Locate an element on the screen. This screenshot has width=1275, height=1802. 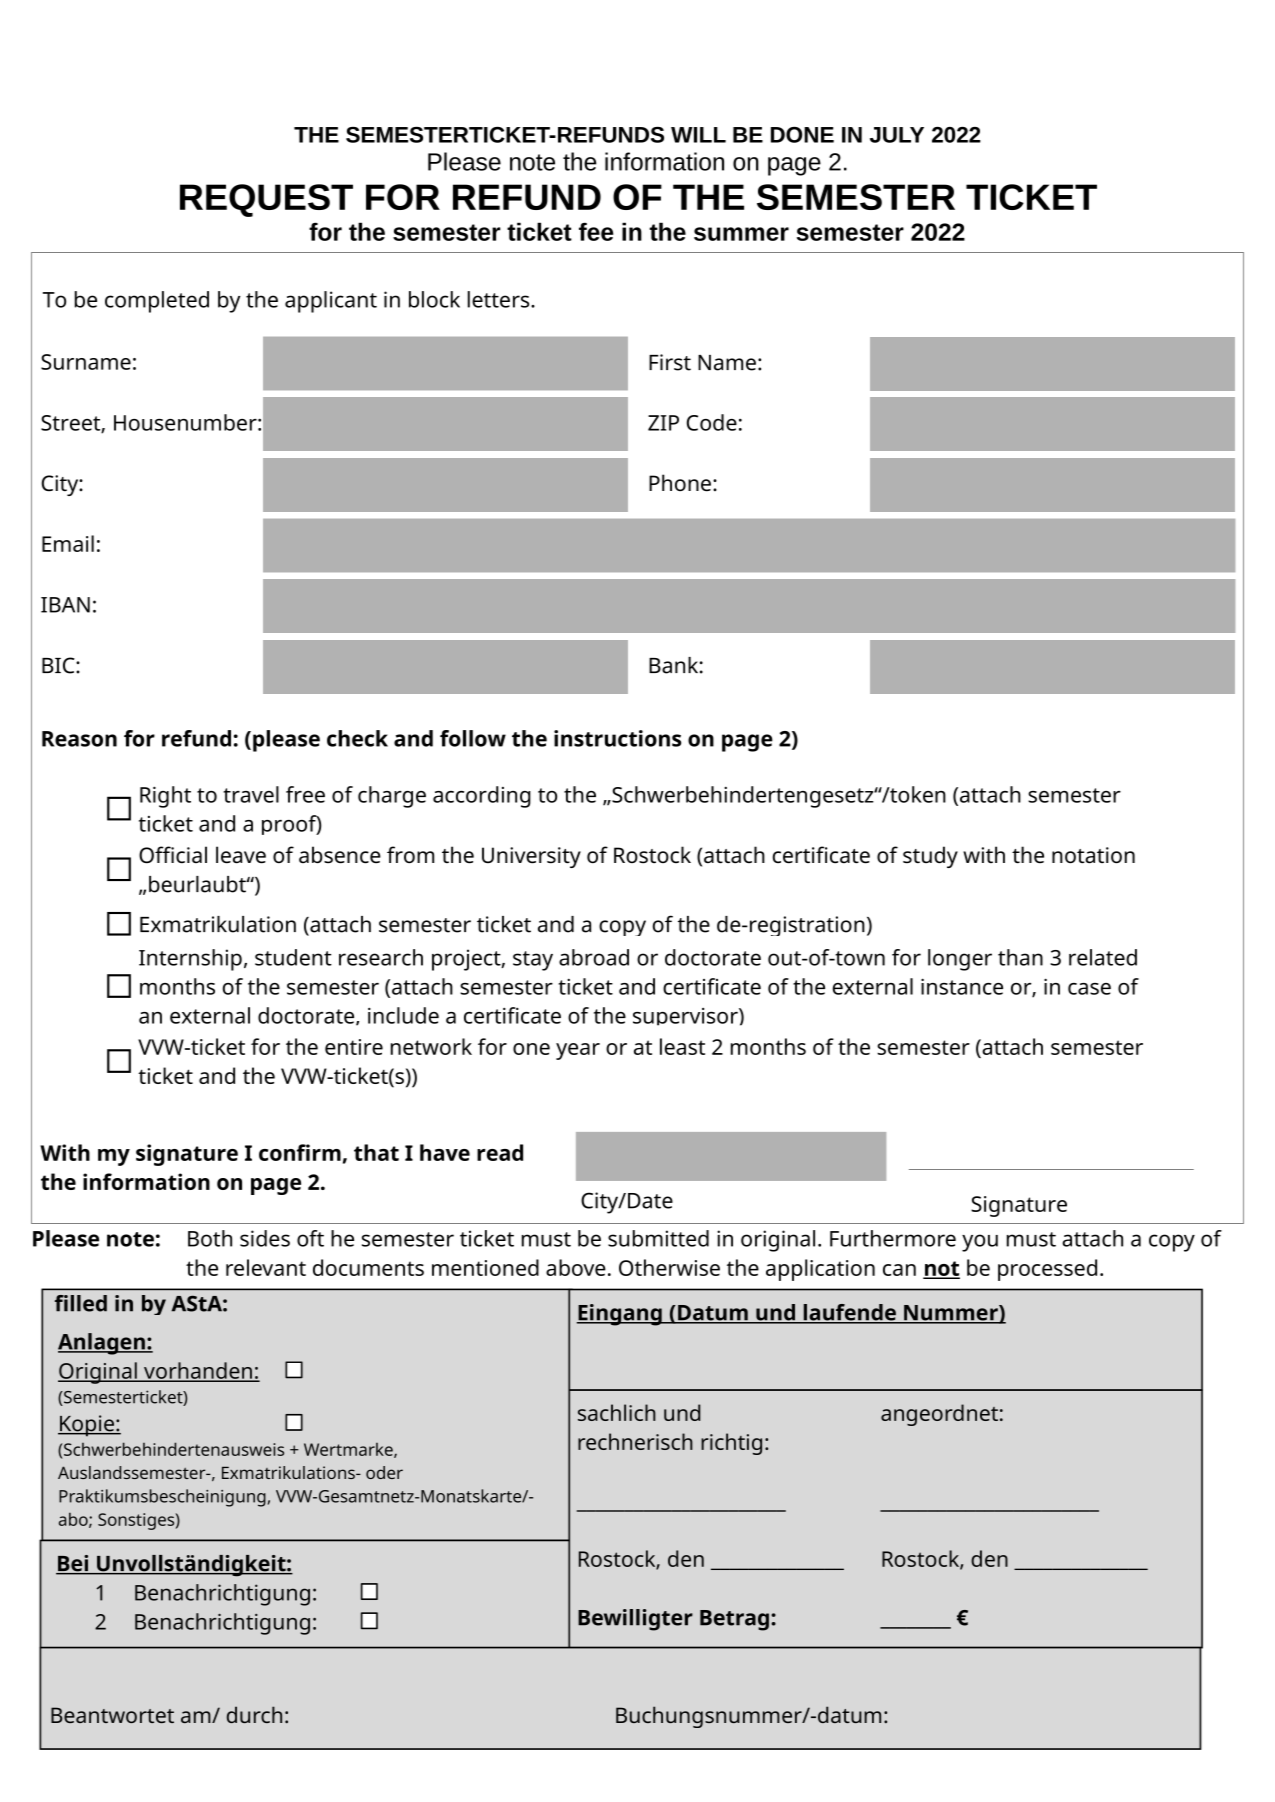
Internship is located at coordinates (190, 960).
